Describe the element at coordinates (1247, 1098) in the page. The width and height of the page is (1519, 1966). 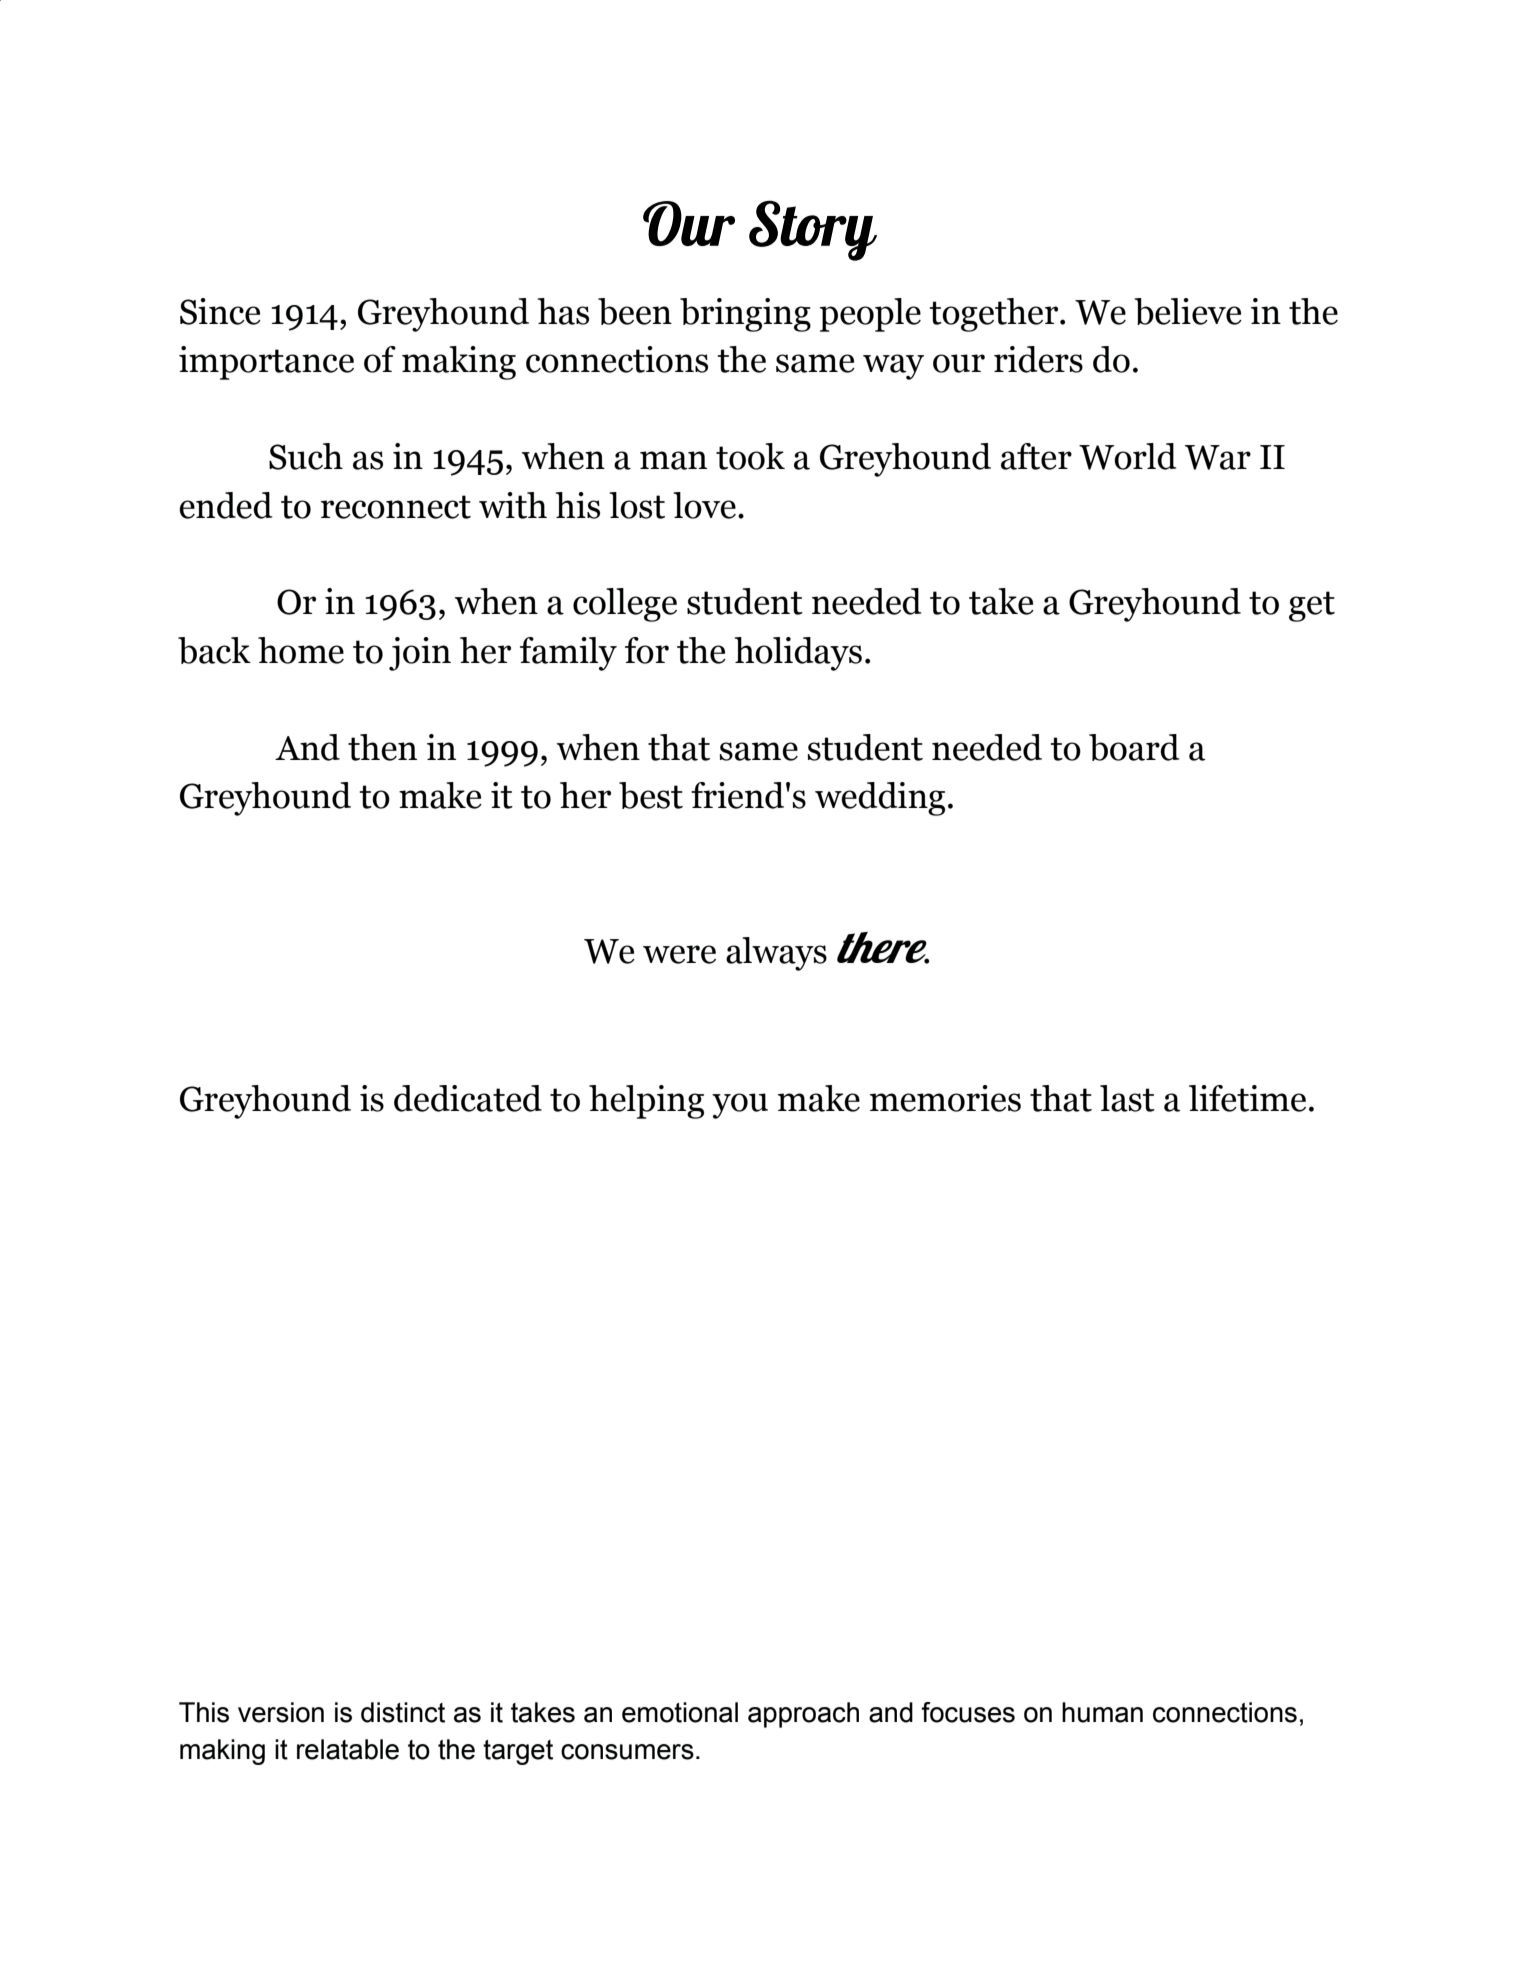
I see `lifetime` at that location.
